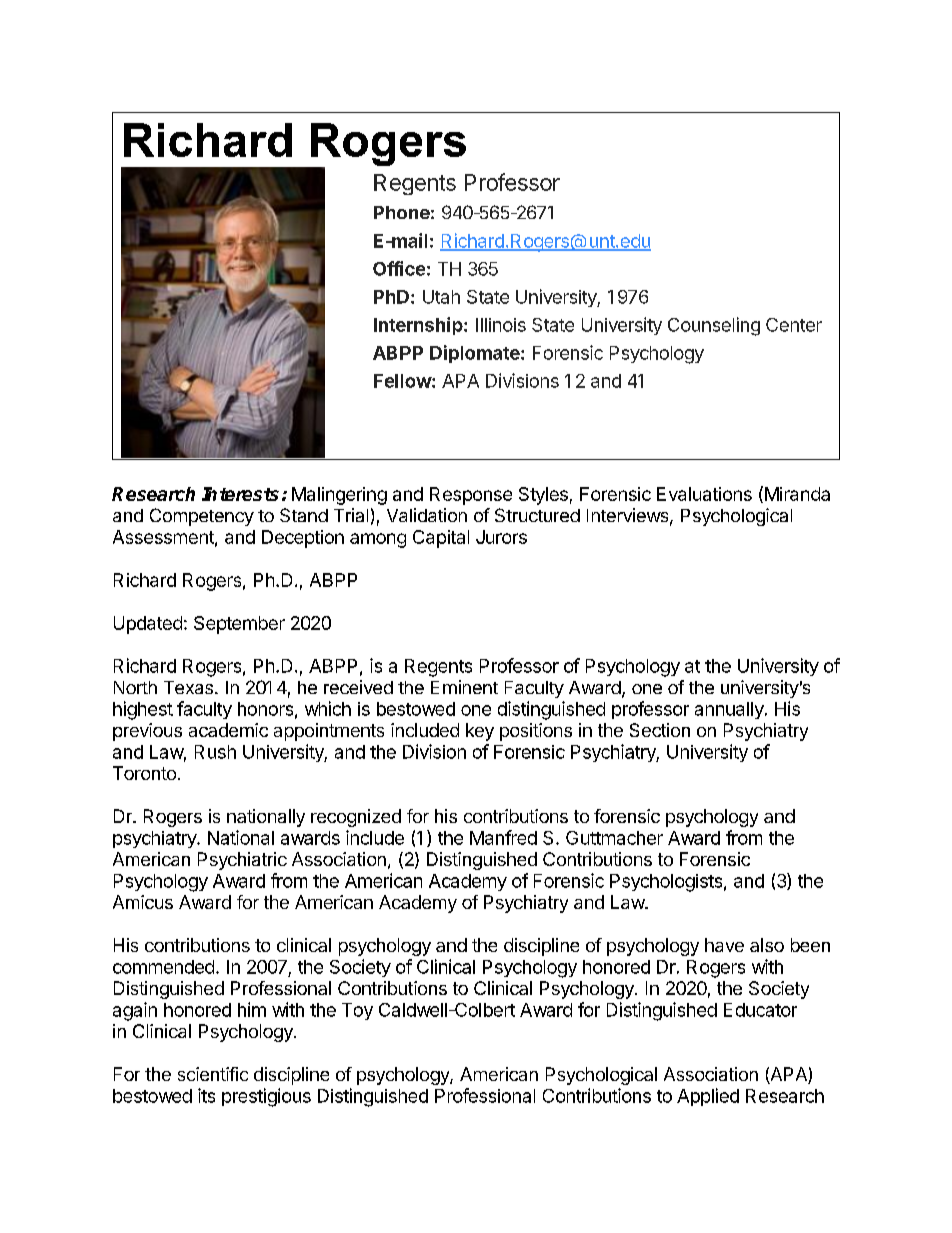 This image has height=1233, width=952. I want to click on Texas, so click(188, 687).
